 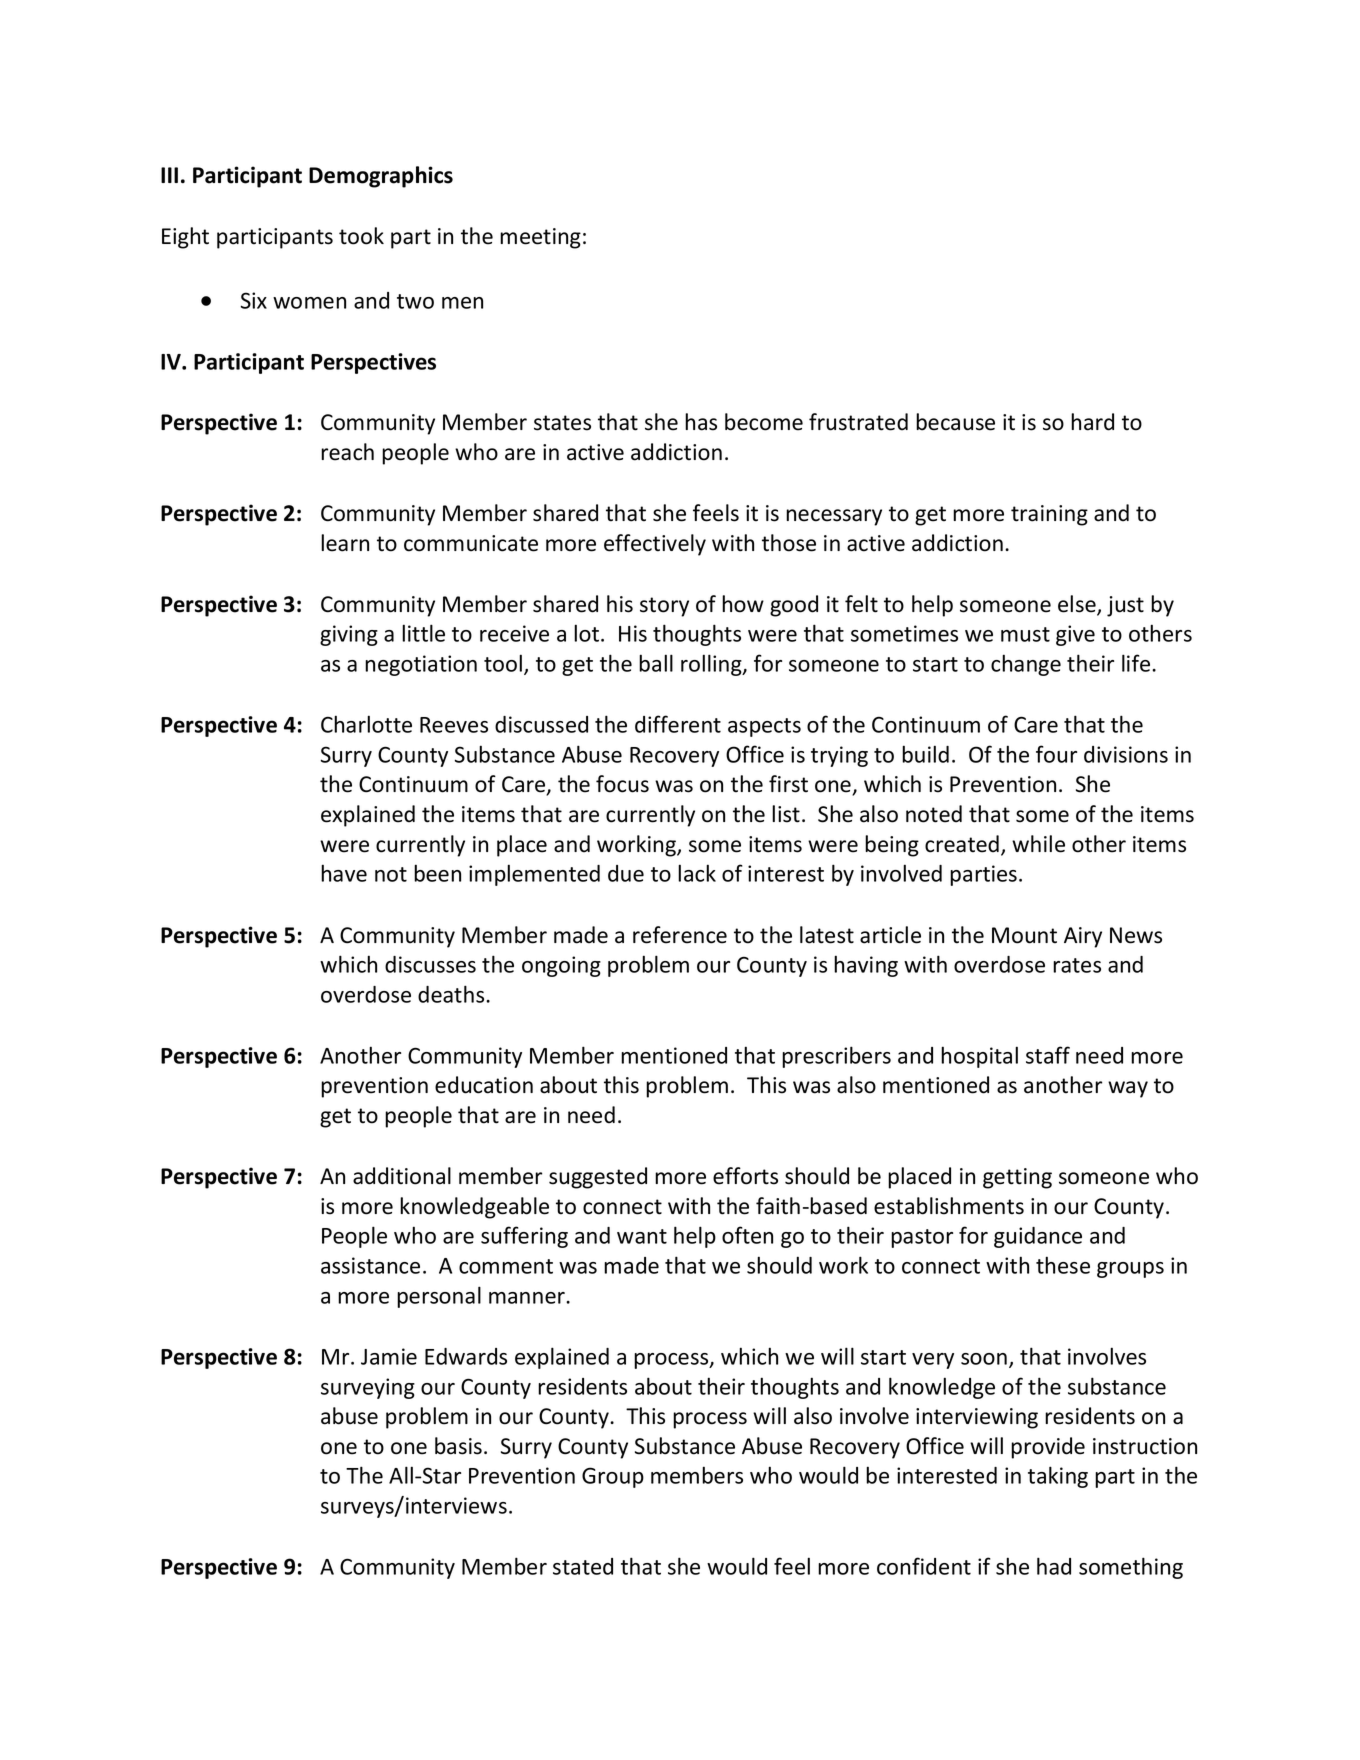 I want to click on getting, so click(x=1017, y=1178).
